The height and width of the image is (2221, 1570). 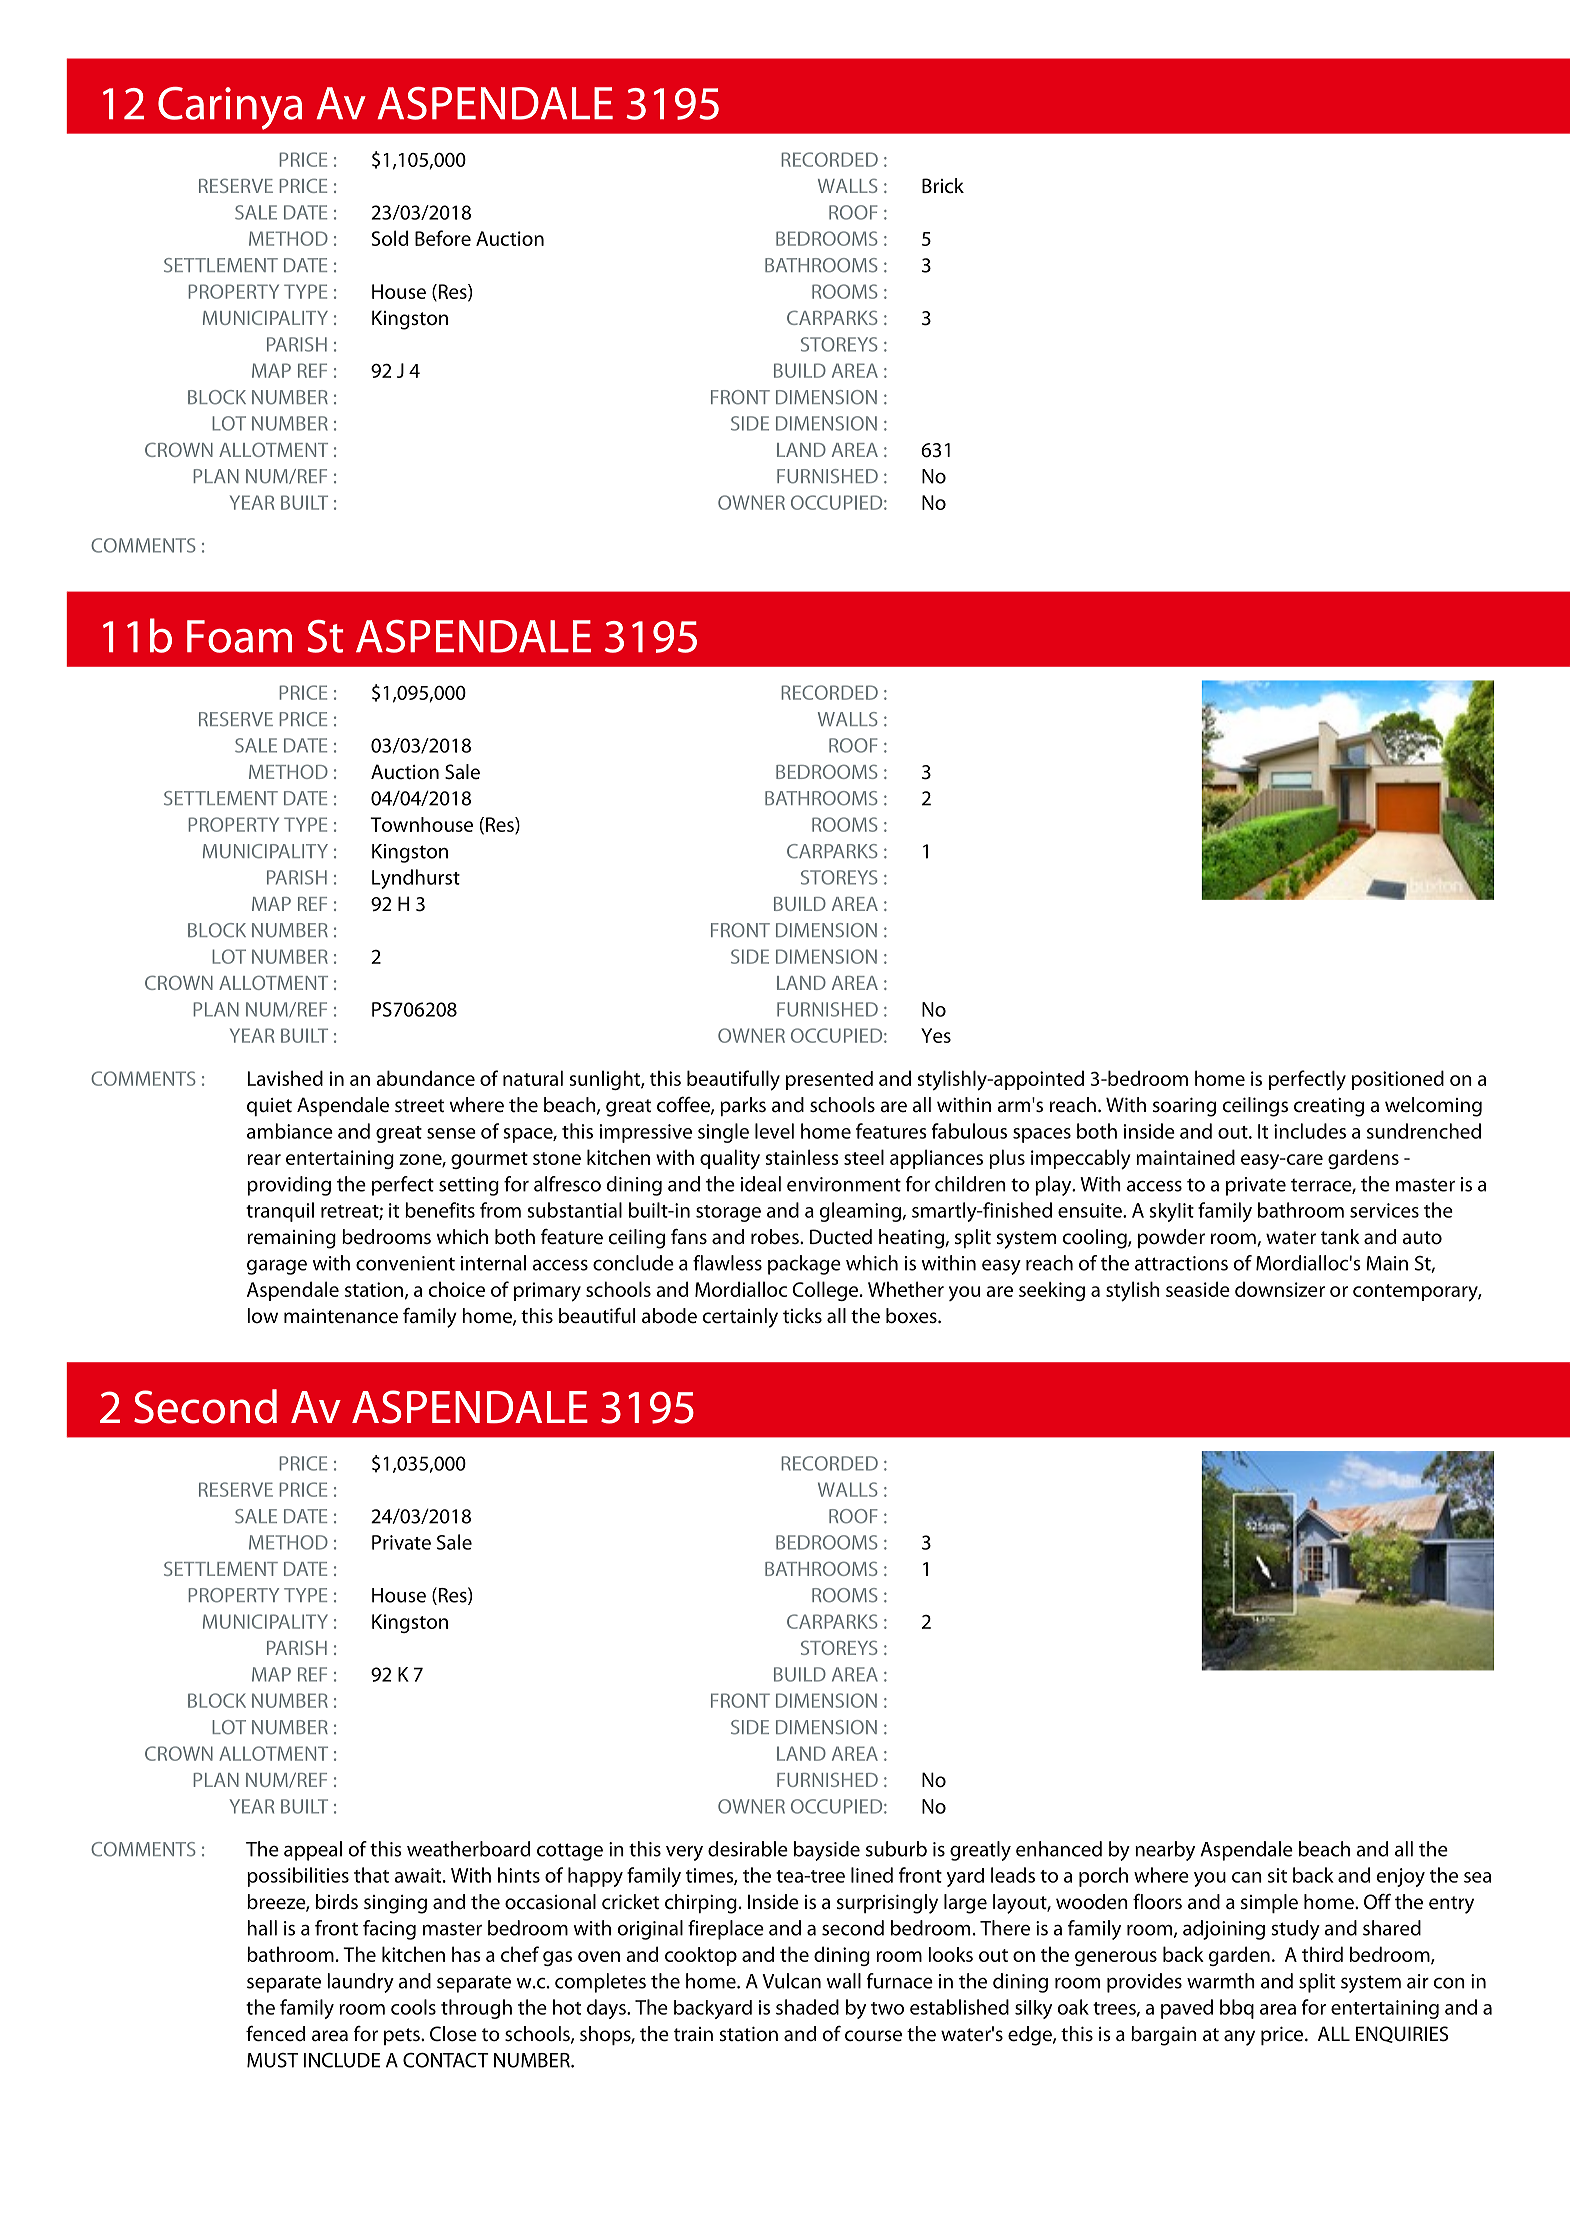 I want to click on creating, so click(x=1329, y=1107).
